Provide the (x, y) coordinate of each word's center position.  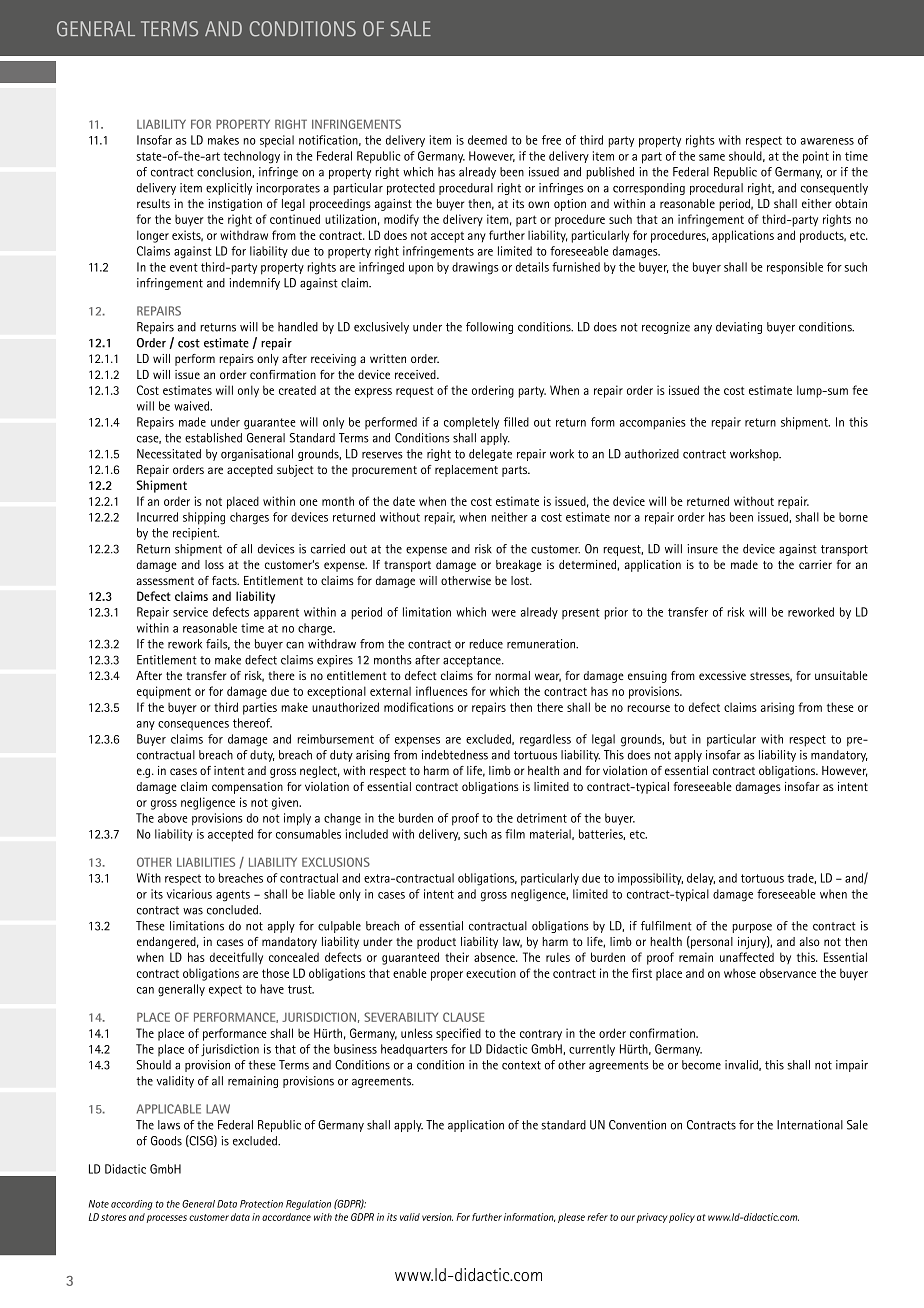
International (810, 1125)
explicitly (229, 189)
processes (167, 1219)
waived (193, 406)
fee (860, 390)
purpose (752, 928)
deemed (487, 140)
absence (495, 957)
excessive (722, 675)
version (437, 1217)
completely (471, 423)
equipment (164, 692)
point (816, 157)
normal (512, 675)
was (193, 911)
